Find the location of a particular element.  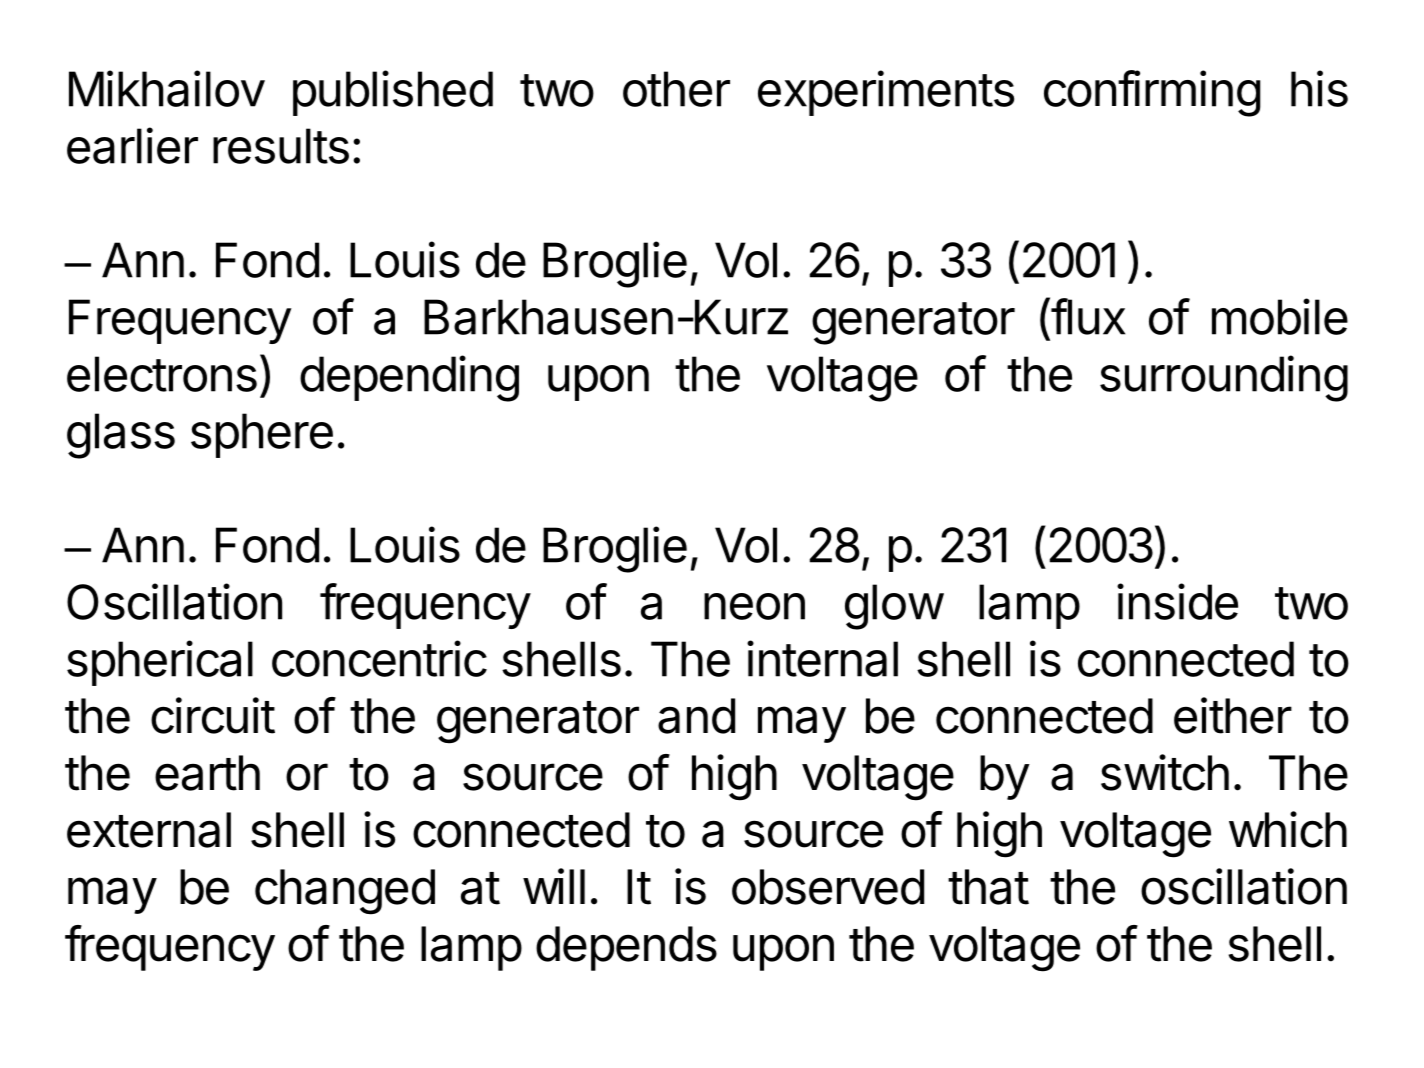

glow is located at coordinates (894, 607).
